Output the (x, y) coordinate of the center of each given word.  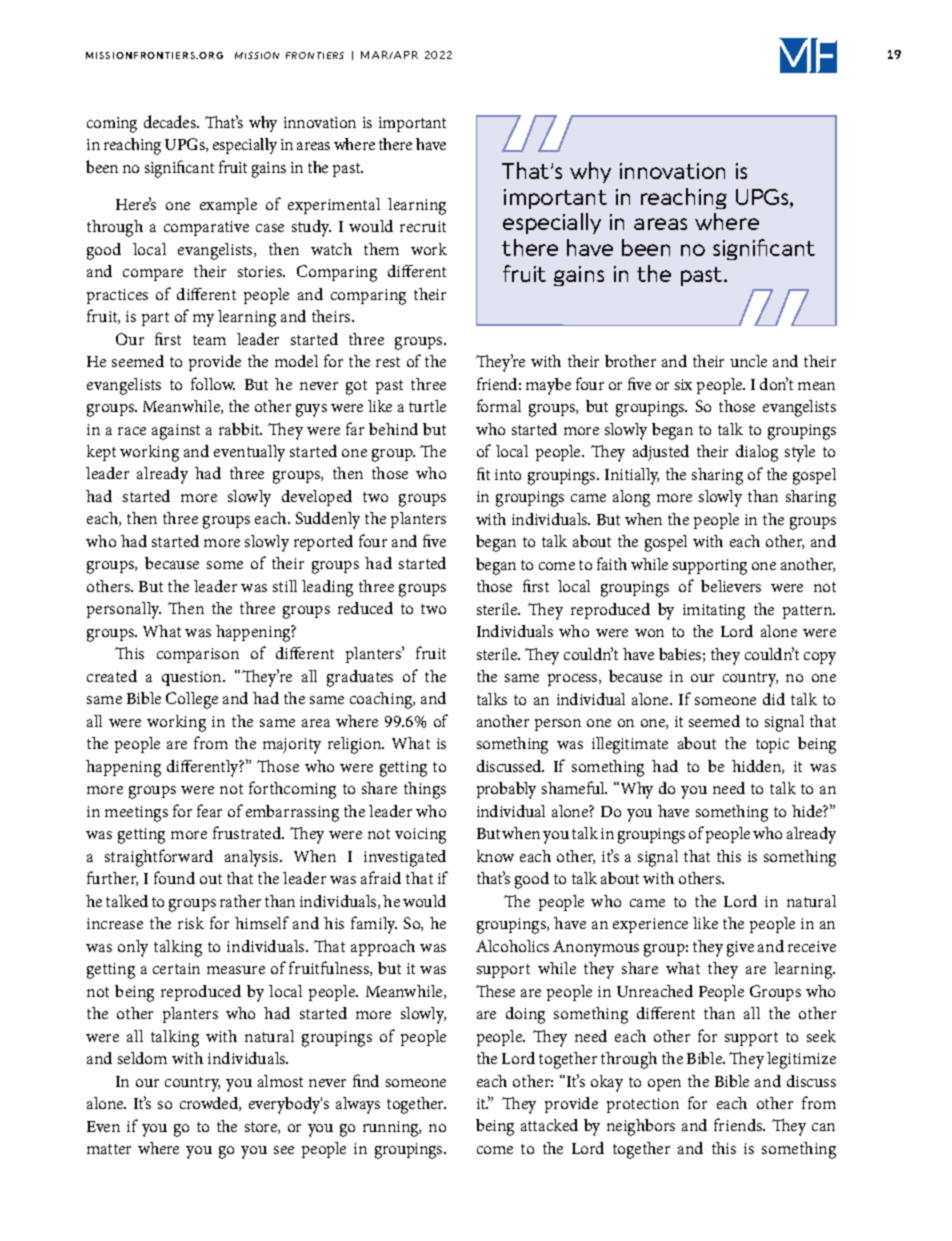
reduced (365, 608)
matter (109, 1149)
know (495, 856)
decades (171, 121)
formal (499, 405)
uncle (748, 361)
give (740, 949)
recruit (423, 226)
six (683, 384)
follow (213, 383)
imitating (714, 612)
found (174, 877)
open (664, 1085)
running (392, 1129)
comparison (198, 655)
